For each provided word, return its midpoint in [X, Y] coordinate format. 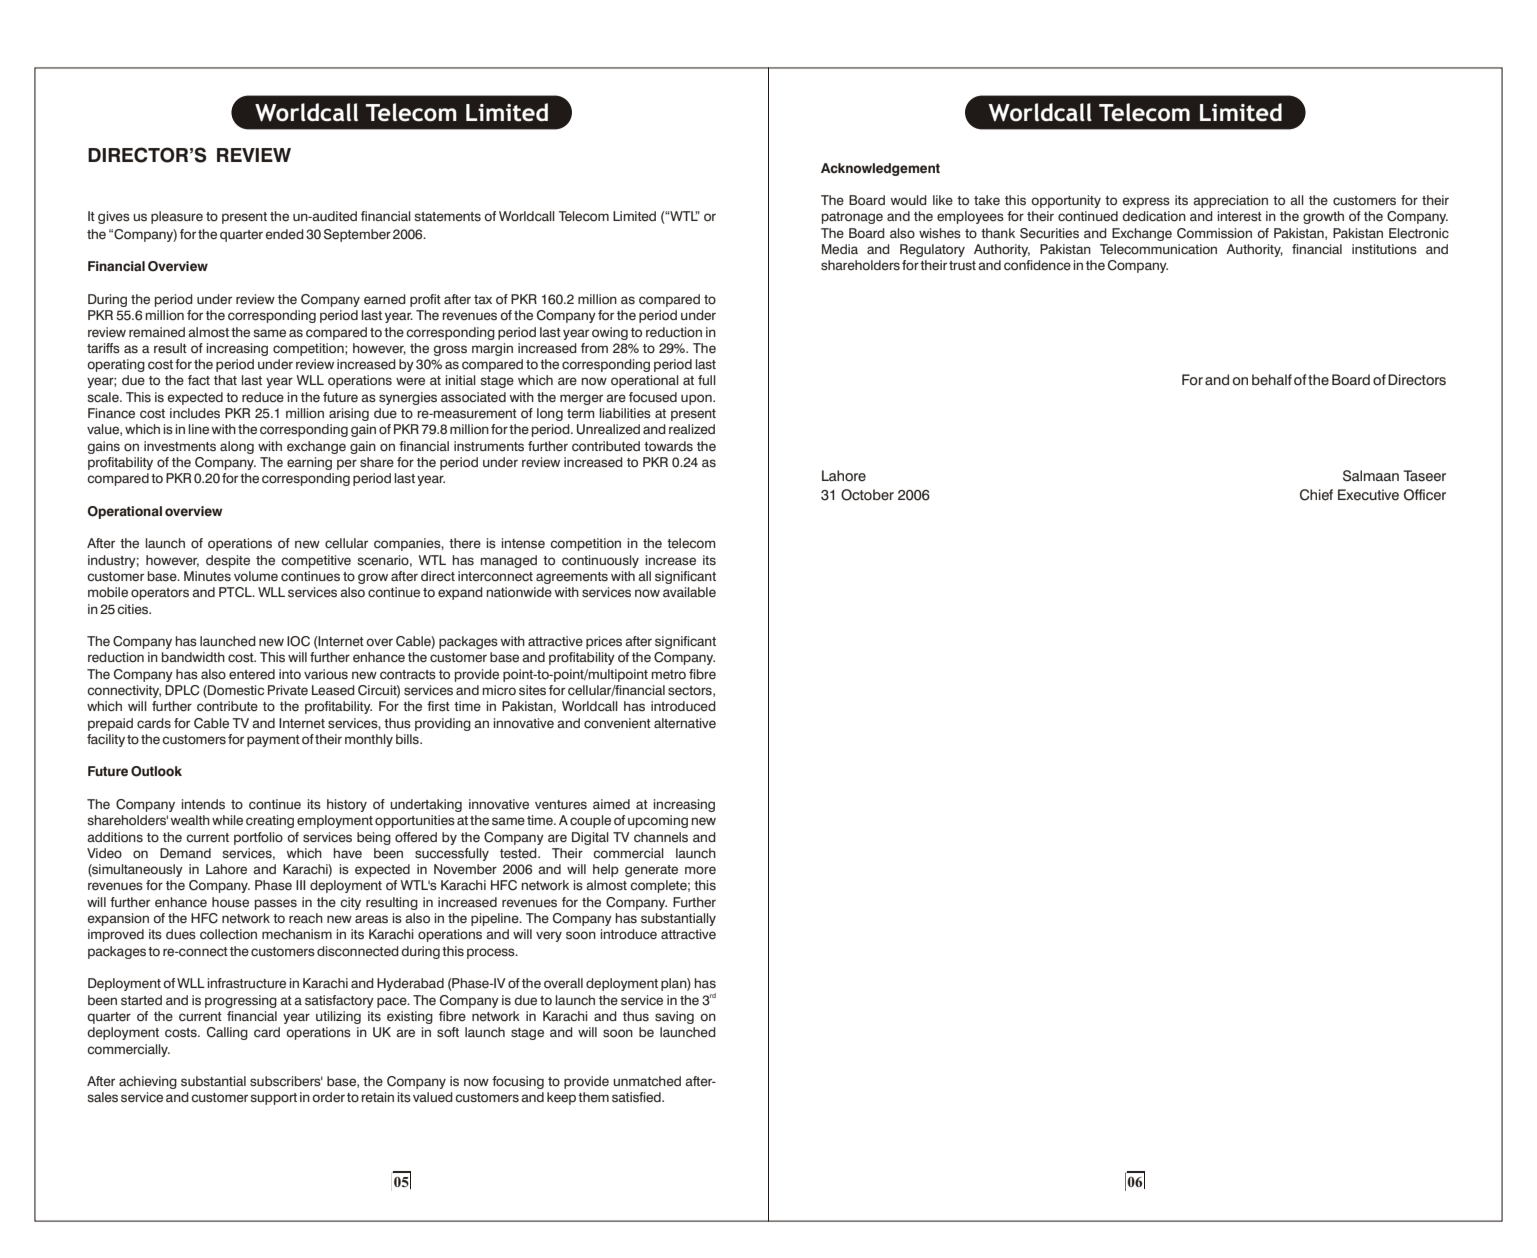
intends [203, 804]
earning [309, 463]
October [867, 495]
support [273, 1099]
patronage [852, 218]
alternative [685, 723]
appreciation [1230, 201]
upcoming [658, 821]
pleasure [177, 217]
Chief [1316, 495]
